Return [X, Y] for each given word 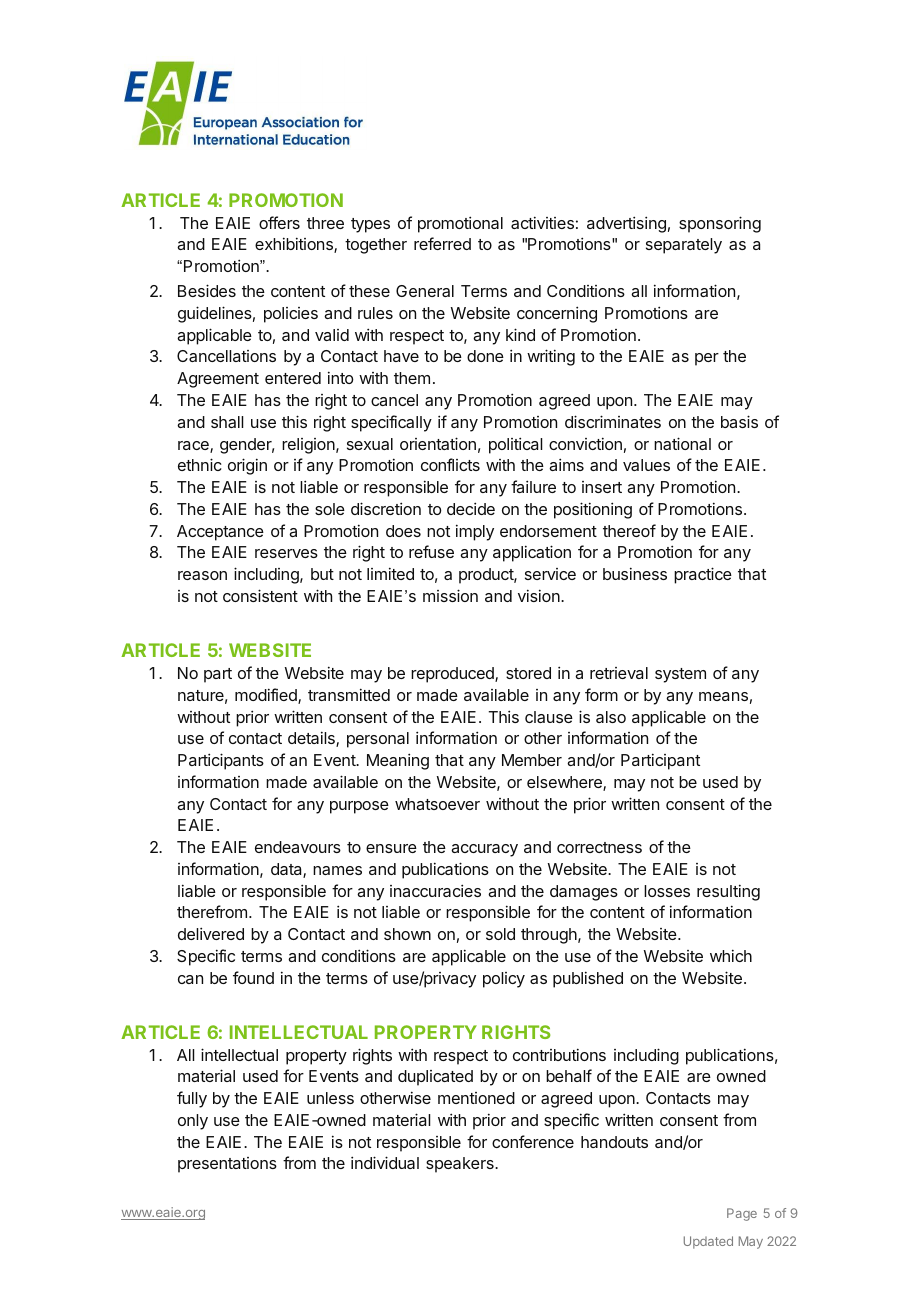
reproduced [453, 675]
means [723, 696]
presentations [227, 1165]
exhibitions [295, 245]
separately [684, 246]
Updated [708, 1242]
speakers [461, 1165]
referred [442, 243]
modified [267, 696]
